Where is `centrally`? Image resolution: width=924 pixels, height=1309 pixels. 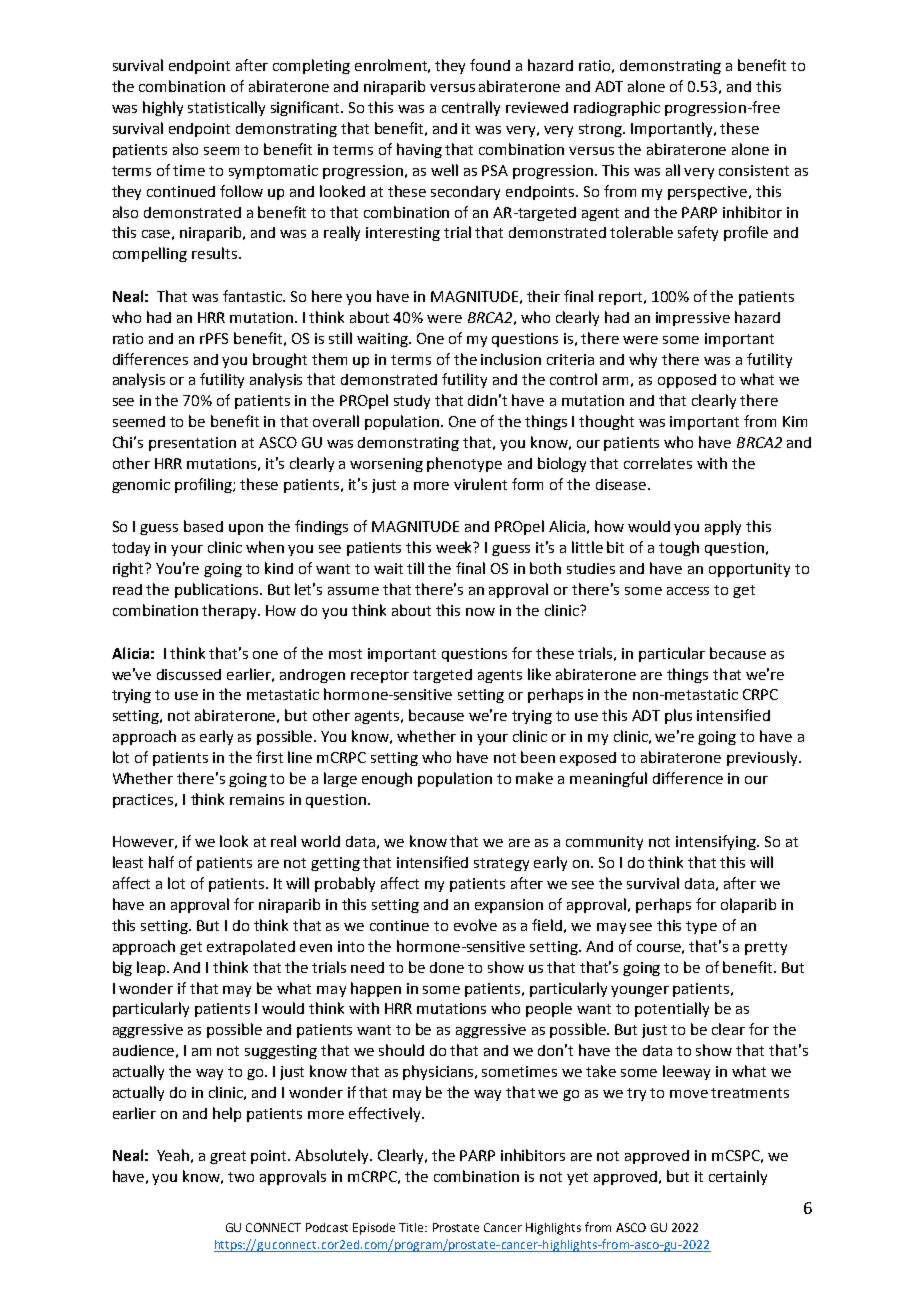 centrally is located at coordinates (471, 108).
